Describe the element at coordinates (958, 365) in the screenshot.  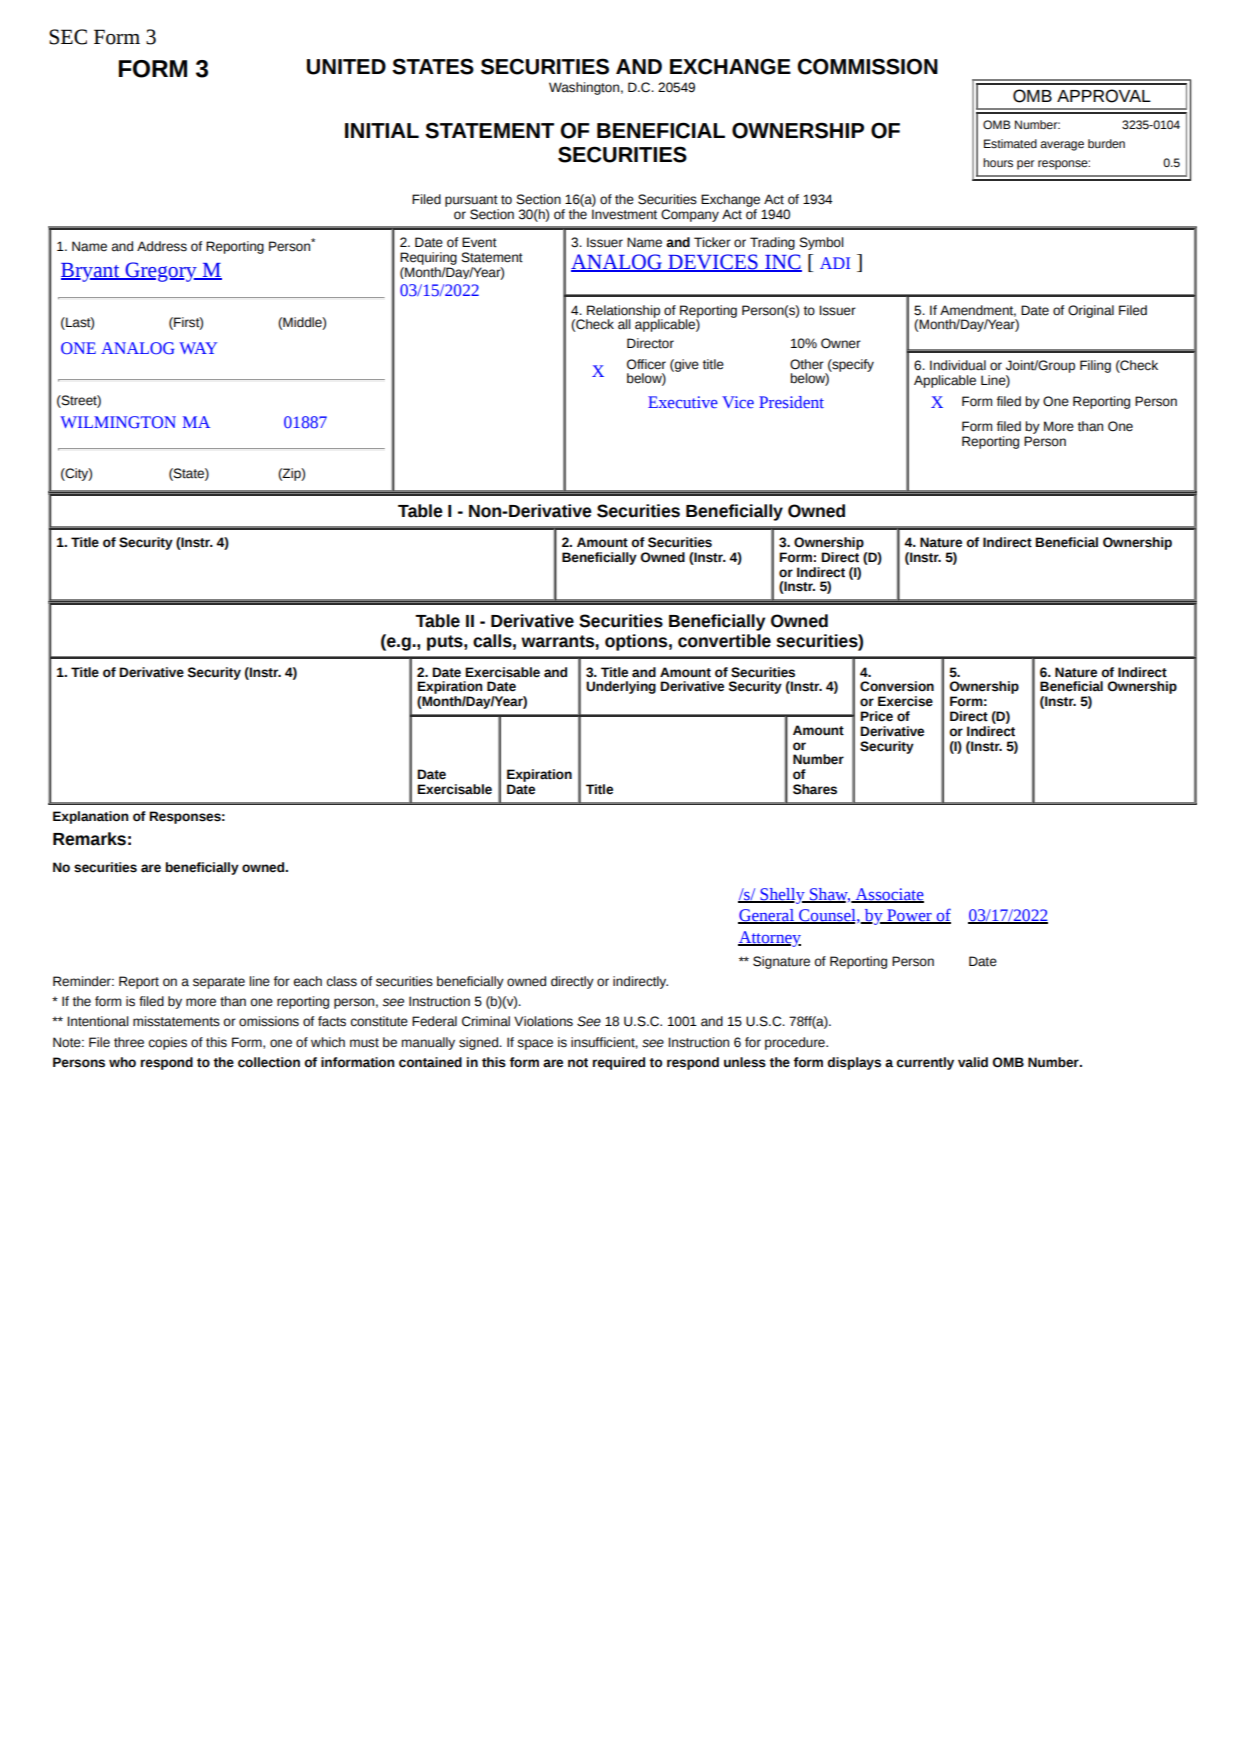
I see `Individual` at that location.
